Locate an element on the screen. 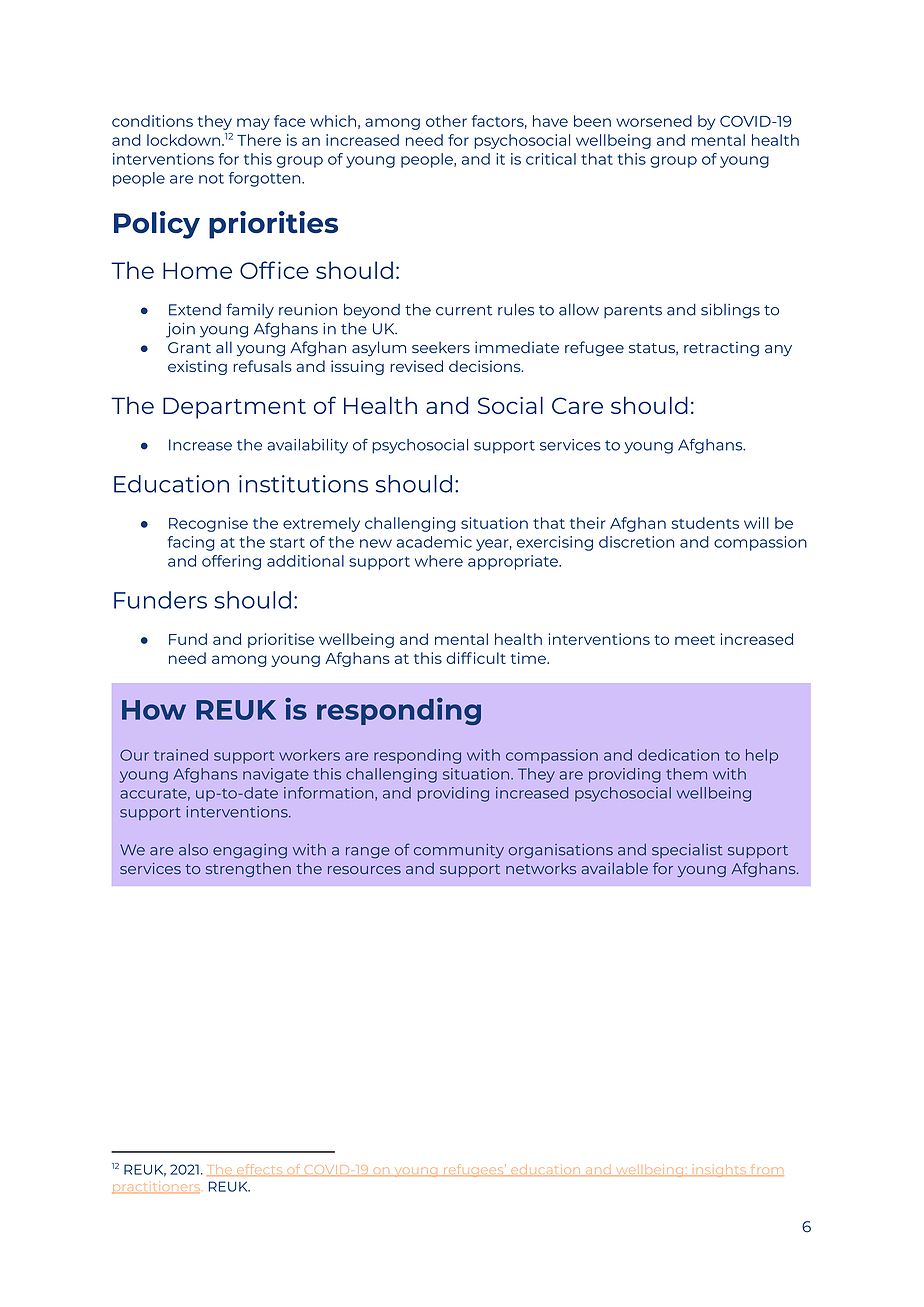 The width and height of the screenshot is (924, 1307). effects is located at coordinates (259, 1170).
